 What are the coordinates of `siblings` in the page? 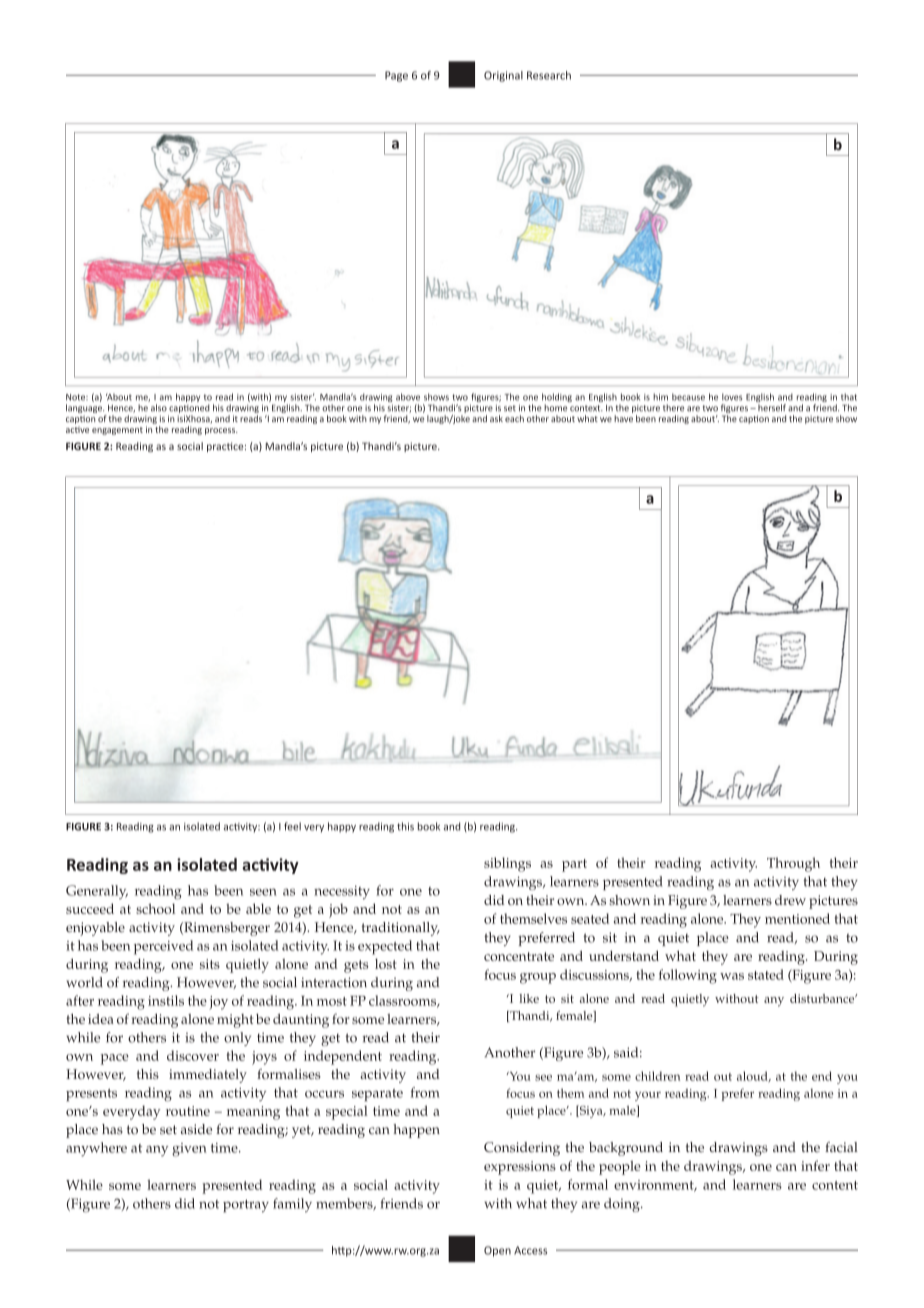 It's located at (507, 864).
